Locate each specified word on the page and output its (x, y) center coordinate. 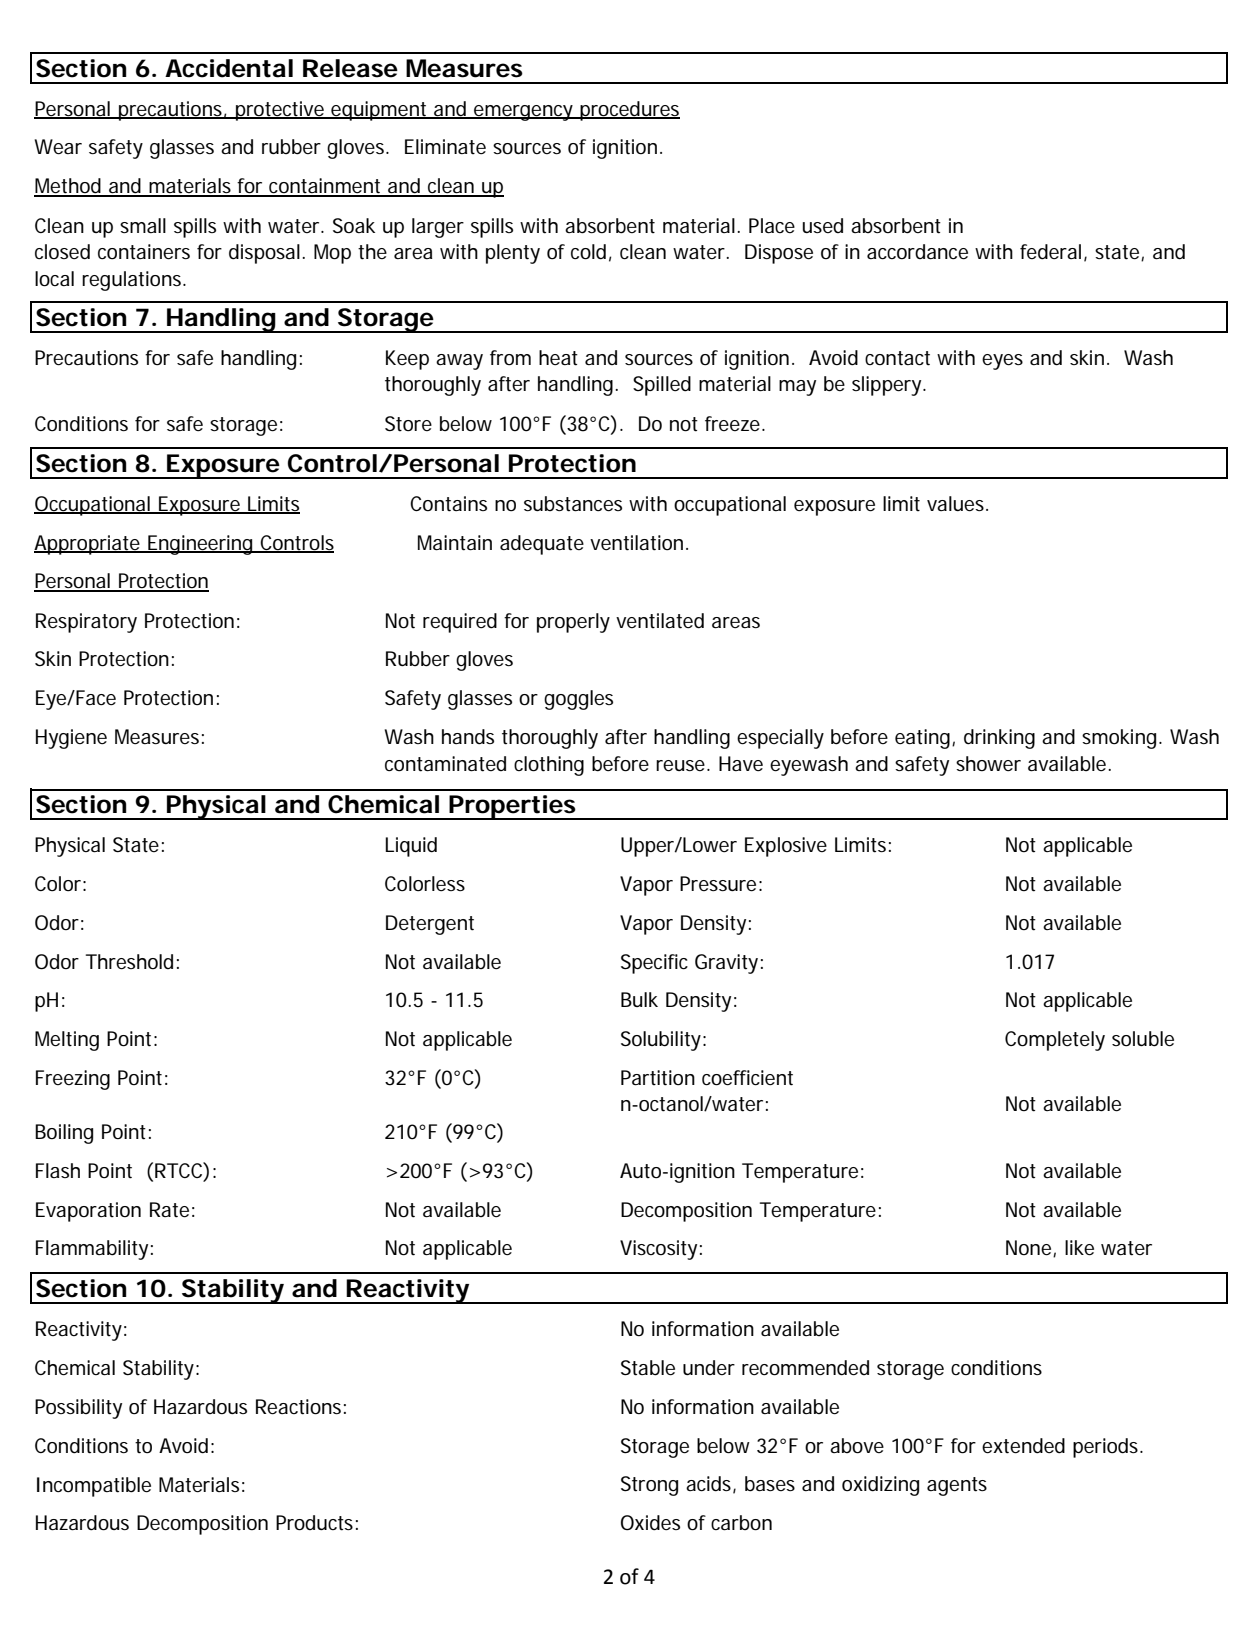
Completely (1055, 1041)
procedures (629, 111)
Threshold (129, 962)
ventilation (636, 543)
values (957, 504)
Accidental (229, 68)
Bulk (639, 999)
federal (1050, 252)
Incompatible (94, 1487)
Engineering (200, 545)
